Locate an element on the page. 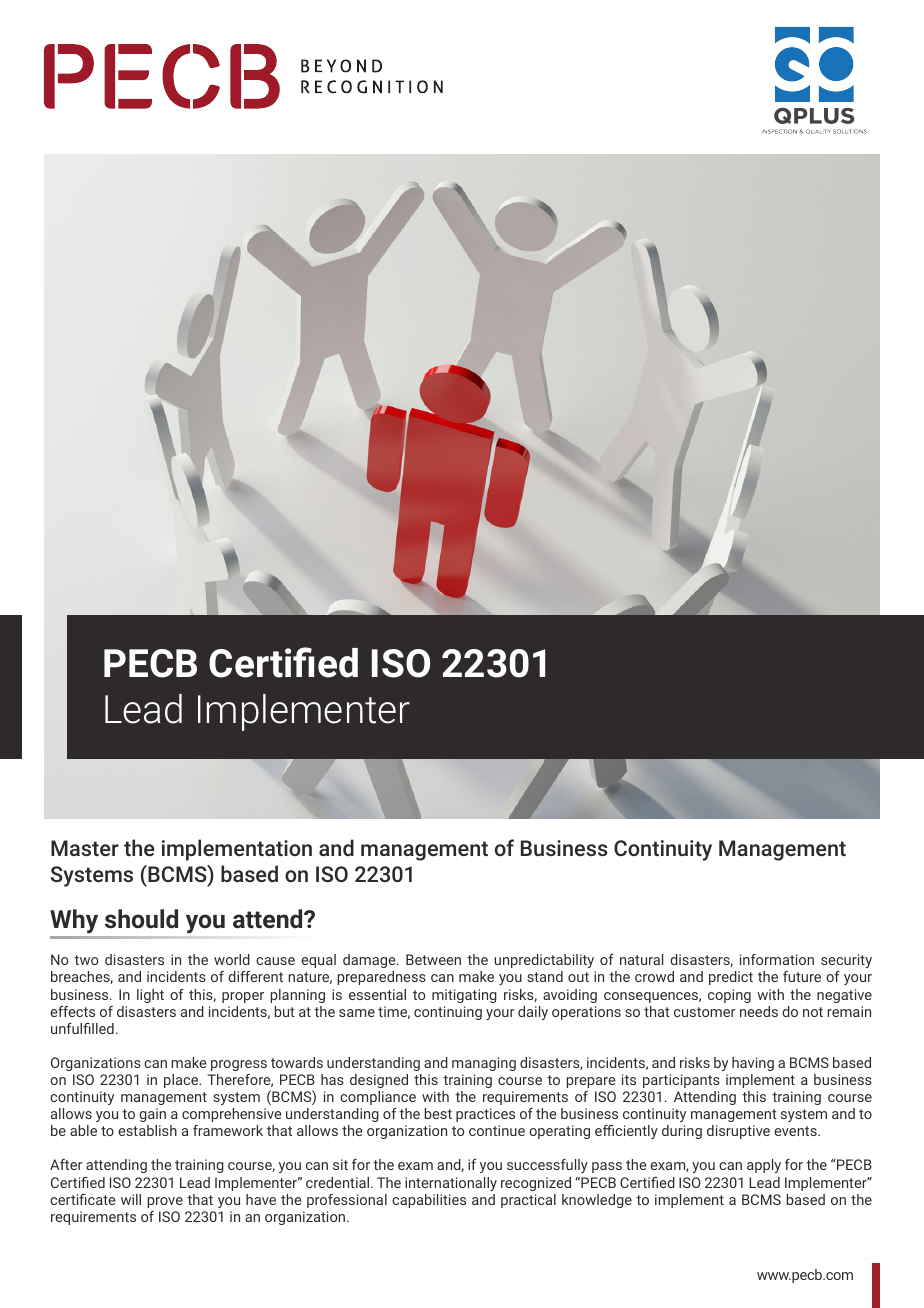 The height and width of the image is (1308, 924). Master is located at coordinates (85, 848).
